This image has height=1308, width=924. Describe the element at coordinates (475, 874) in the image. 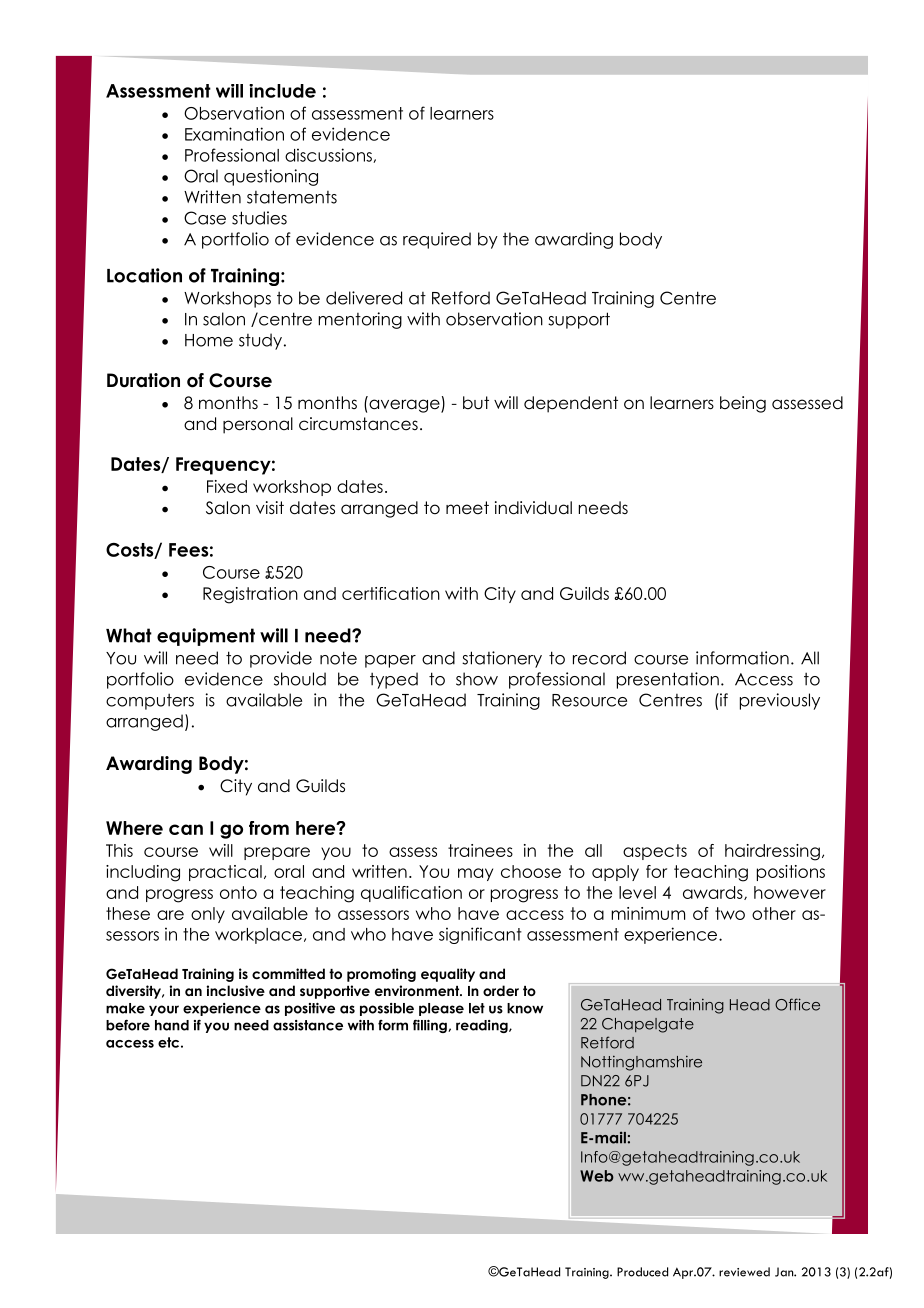

I see `may` at that location.
